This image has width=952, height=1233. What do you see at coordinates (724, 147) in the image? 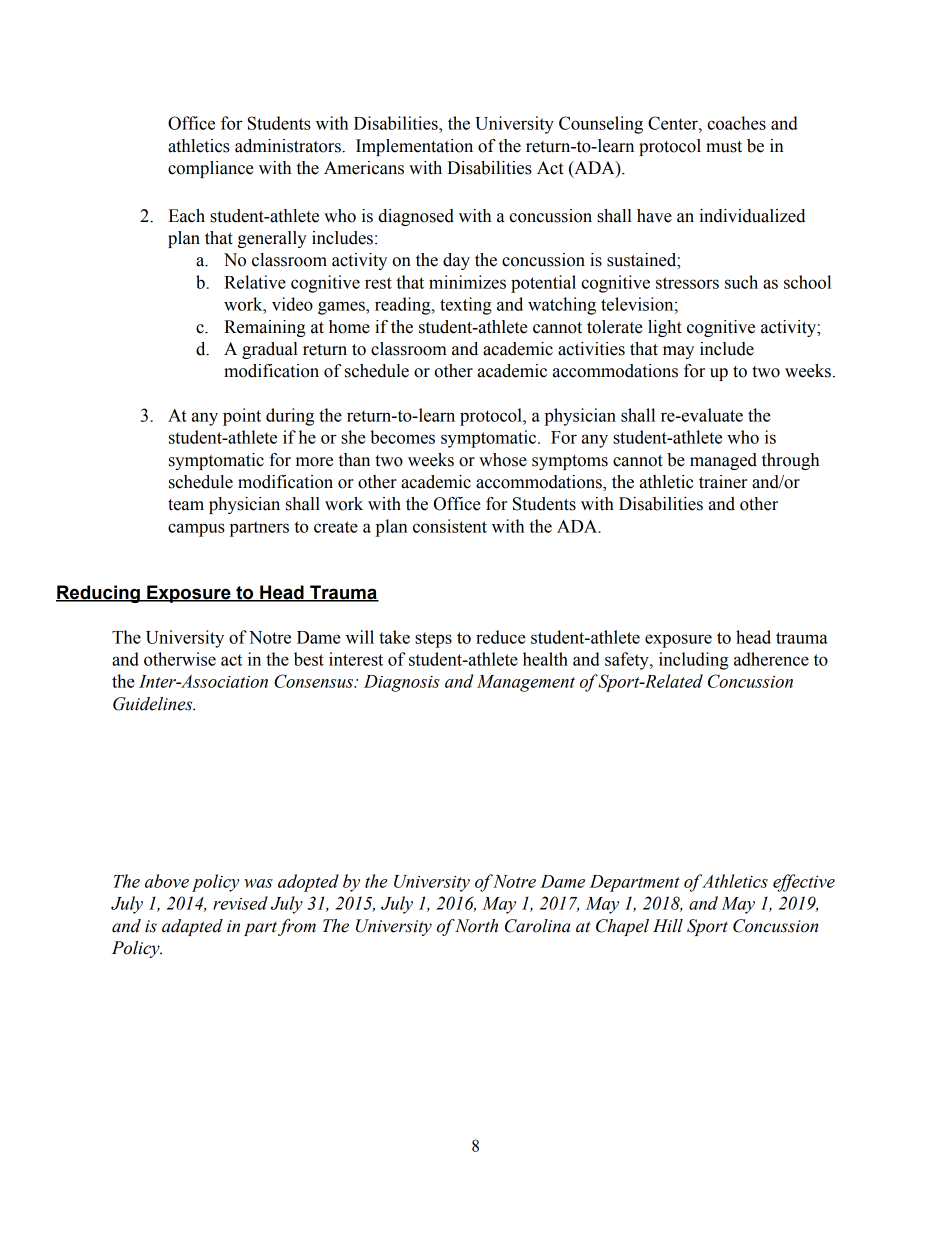
I see `must` at bounding box center [724, 147].
